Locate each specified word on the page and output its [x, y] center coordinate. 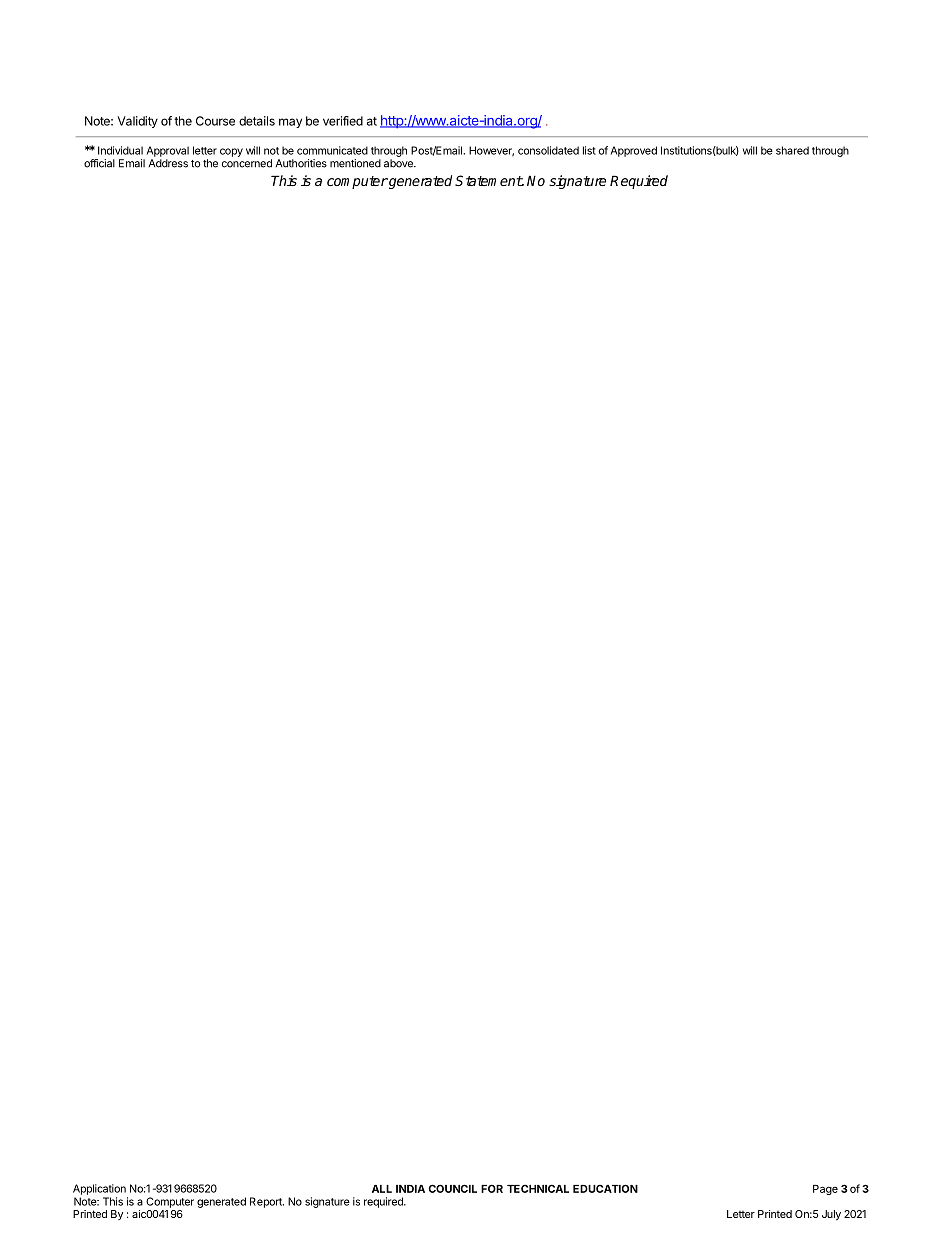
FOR [492, 1188]
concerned [247, 163]
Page [825, 1190]
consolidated [548, 150]
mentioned [355, 163]
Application [99, 1189]
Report [267, 1202]
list [589, 150]
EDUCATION [605, 1188]
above [399, 163]
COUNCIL [452, 1188]
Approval [168, 151]
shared [792, 150]
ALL [382, 1189]
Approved [634, 151]
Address [168, 163]
